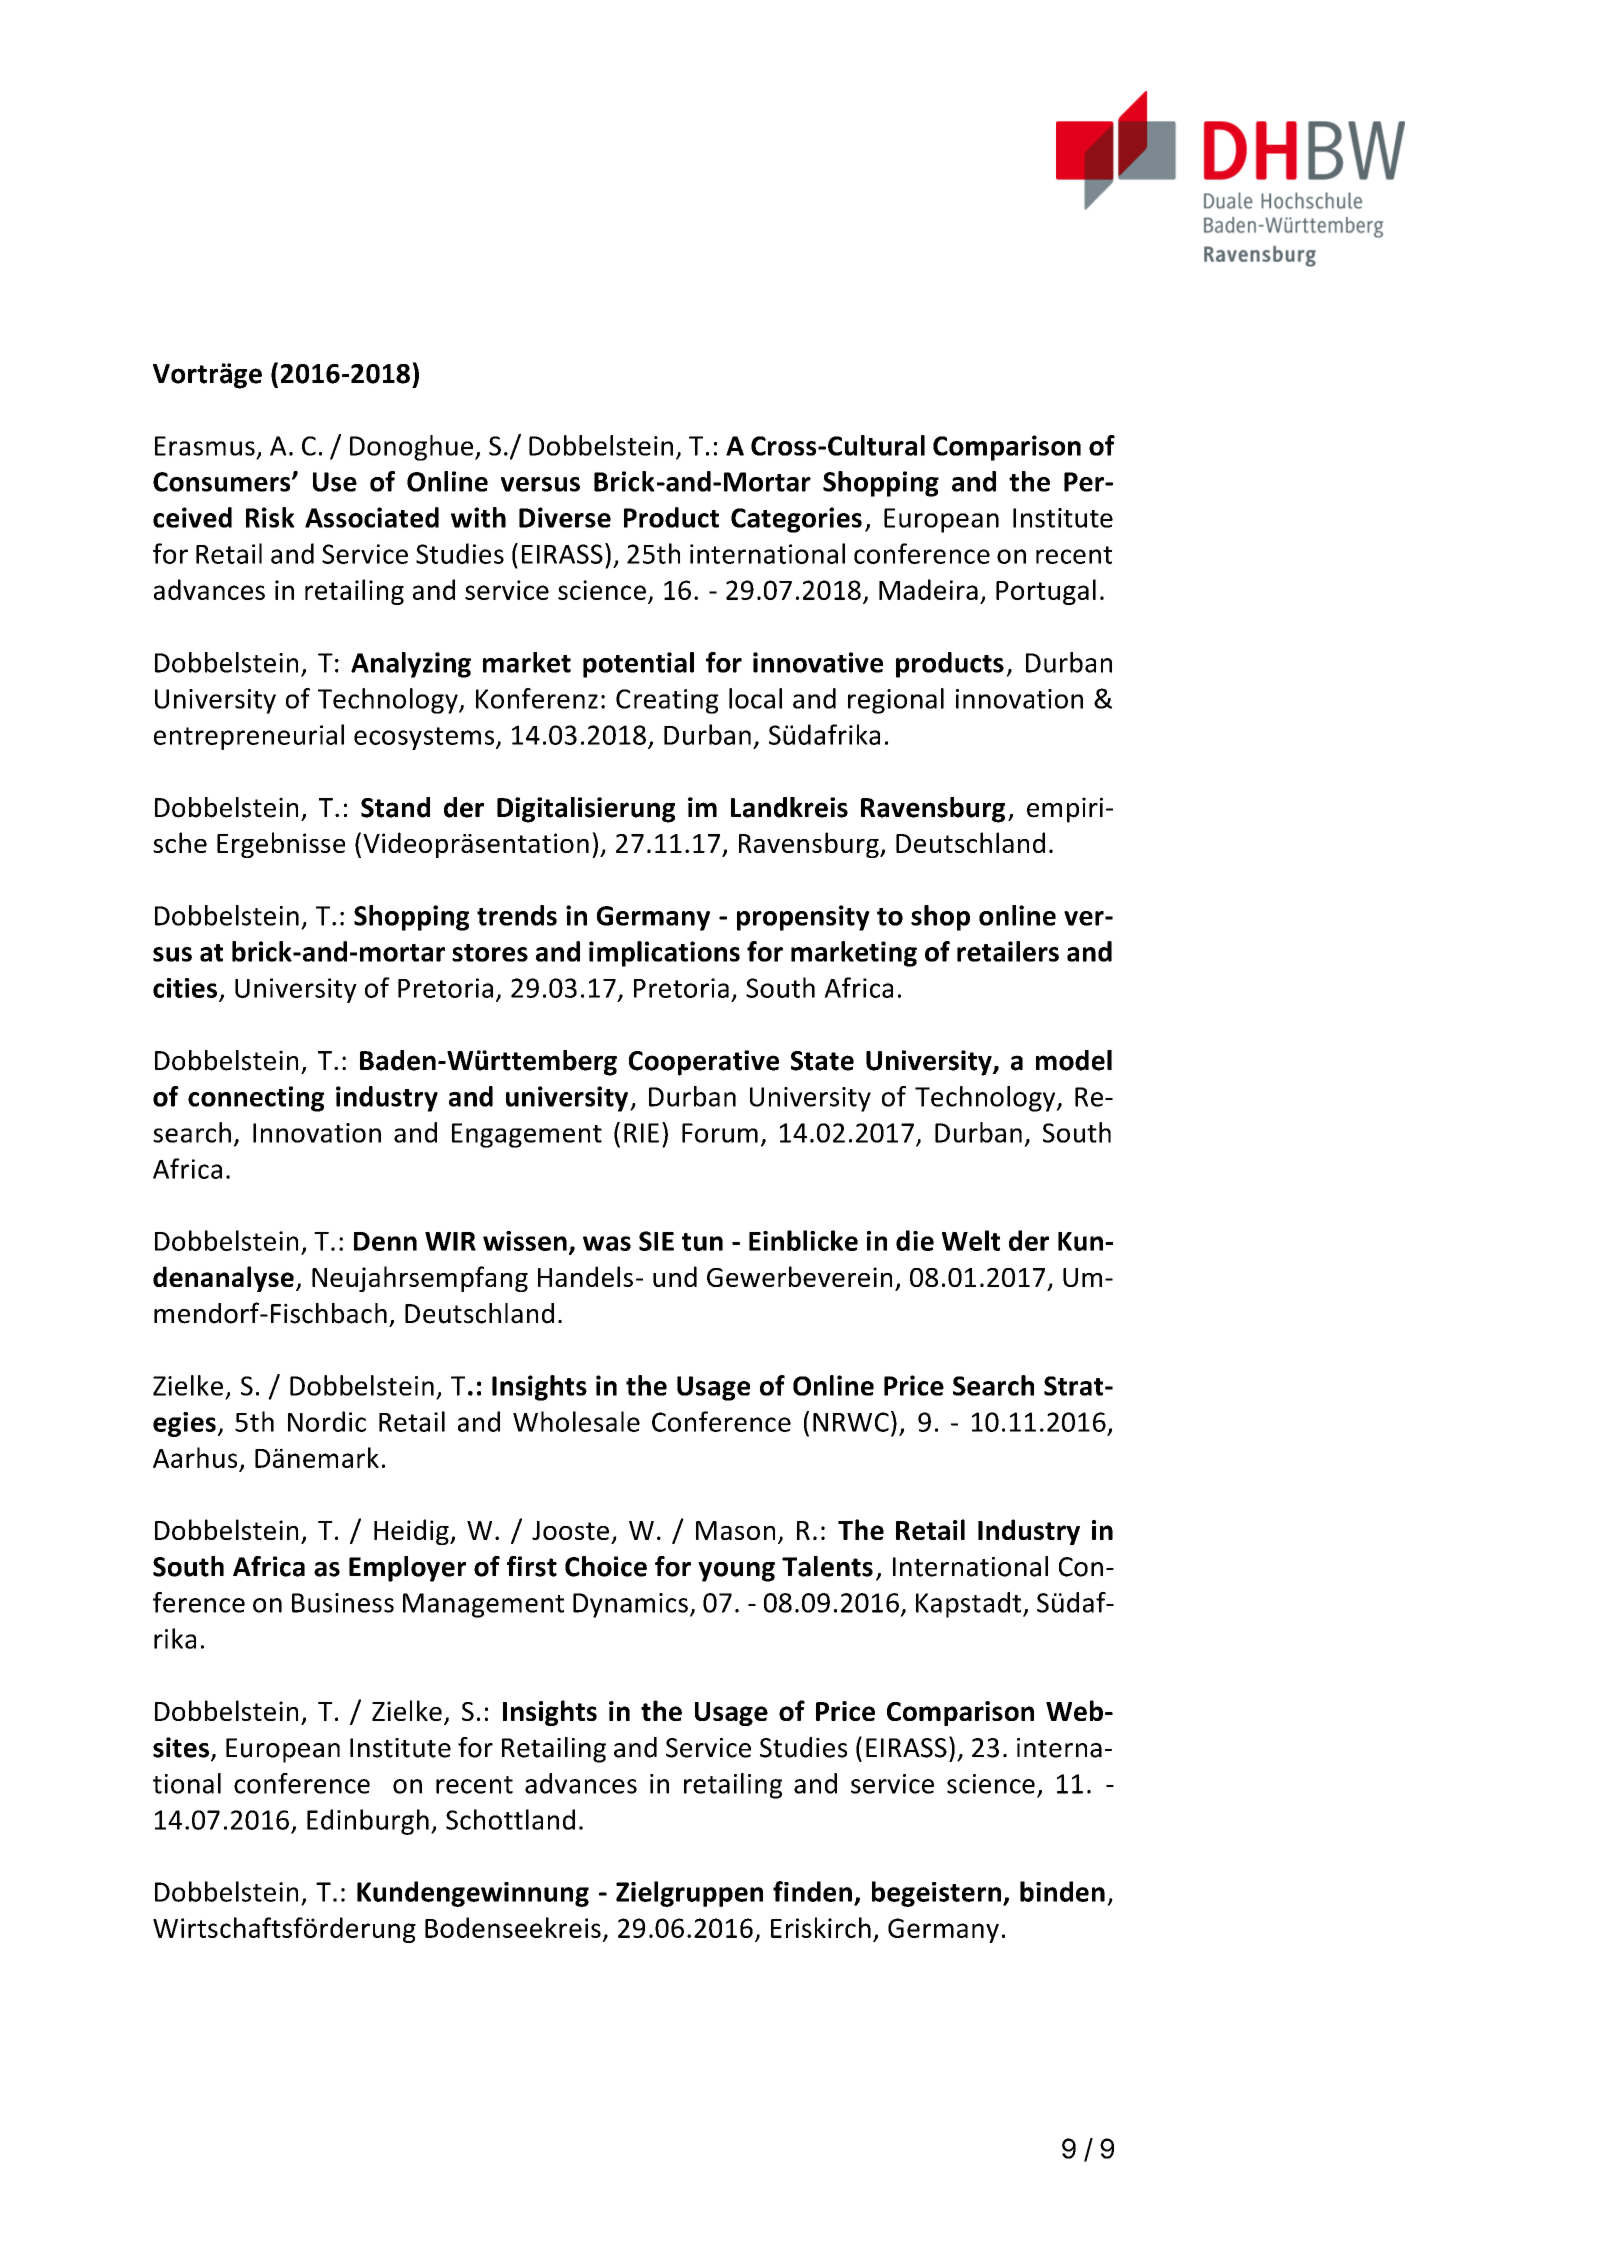 The height and width of the document is (2267, 1603). Describe the element at coordinates (335, 482) in the document. I see `Use` at that location.
